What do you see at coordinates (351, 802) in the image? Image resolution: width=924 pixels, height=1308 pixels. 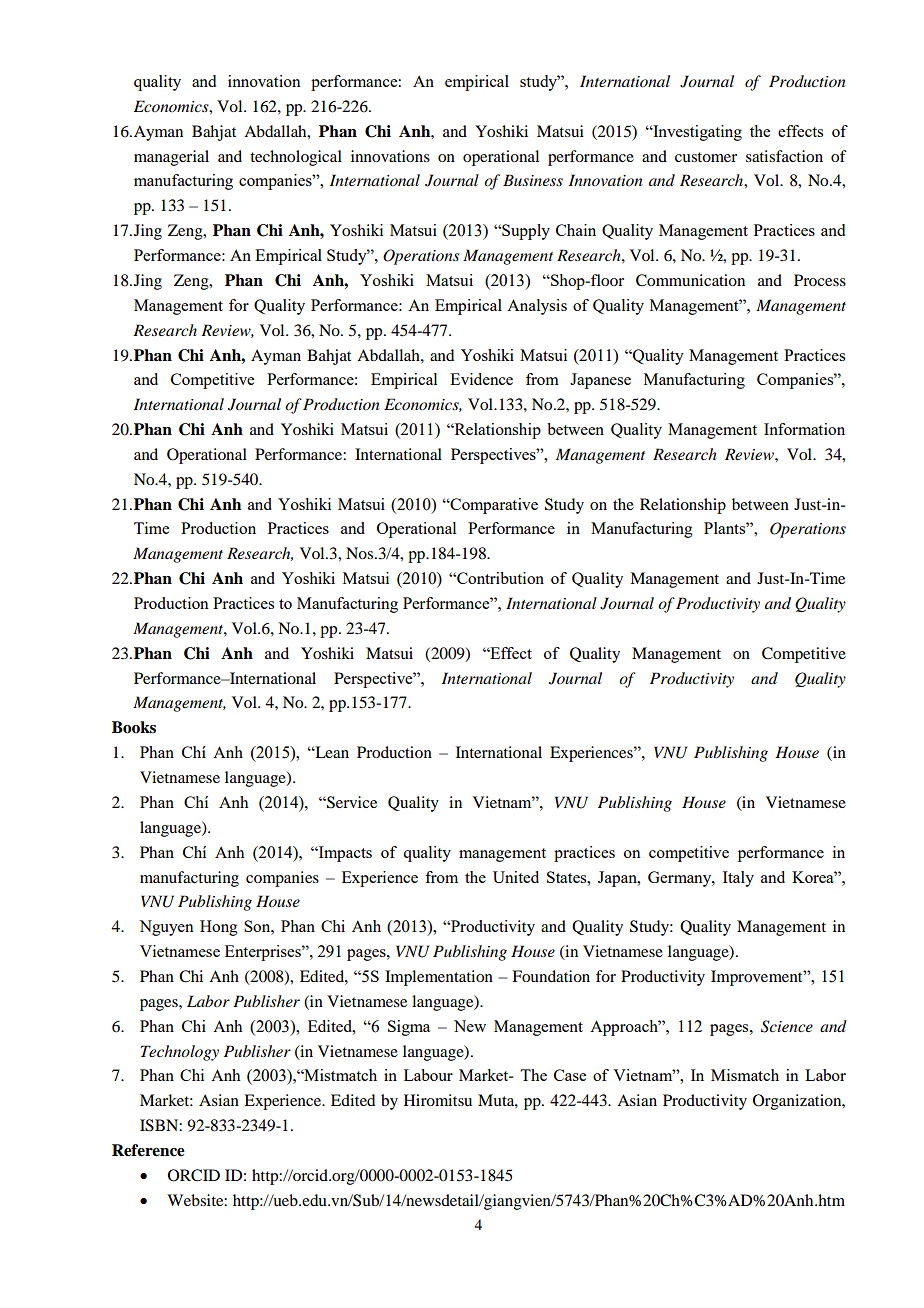 I see `Service` at bounding box center [351, 802].
